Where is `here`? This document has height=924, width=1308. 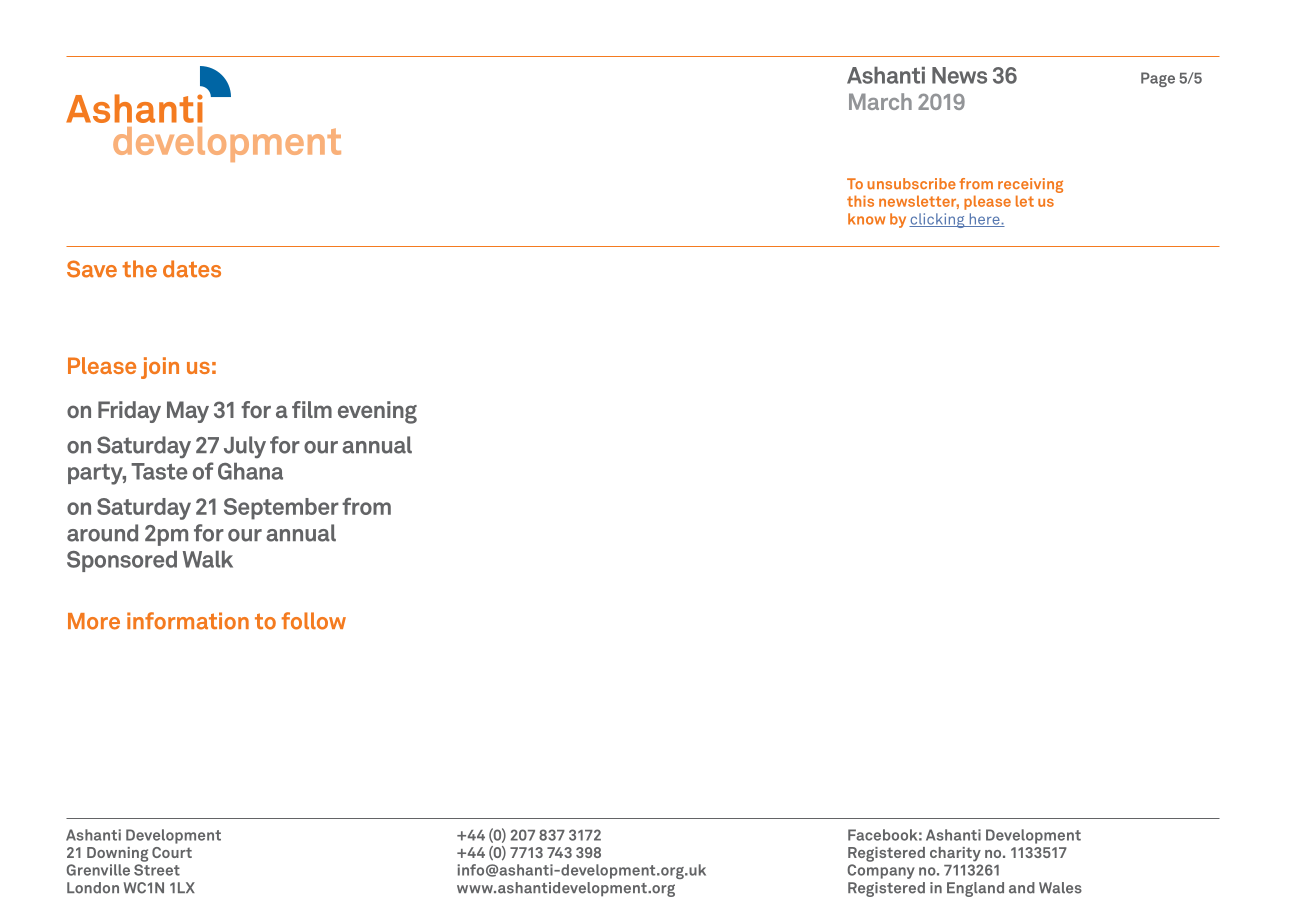 here is located at coordinates (984, 220).
